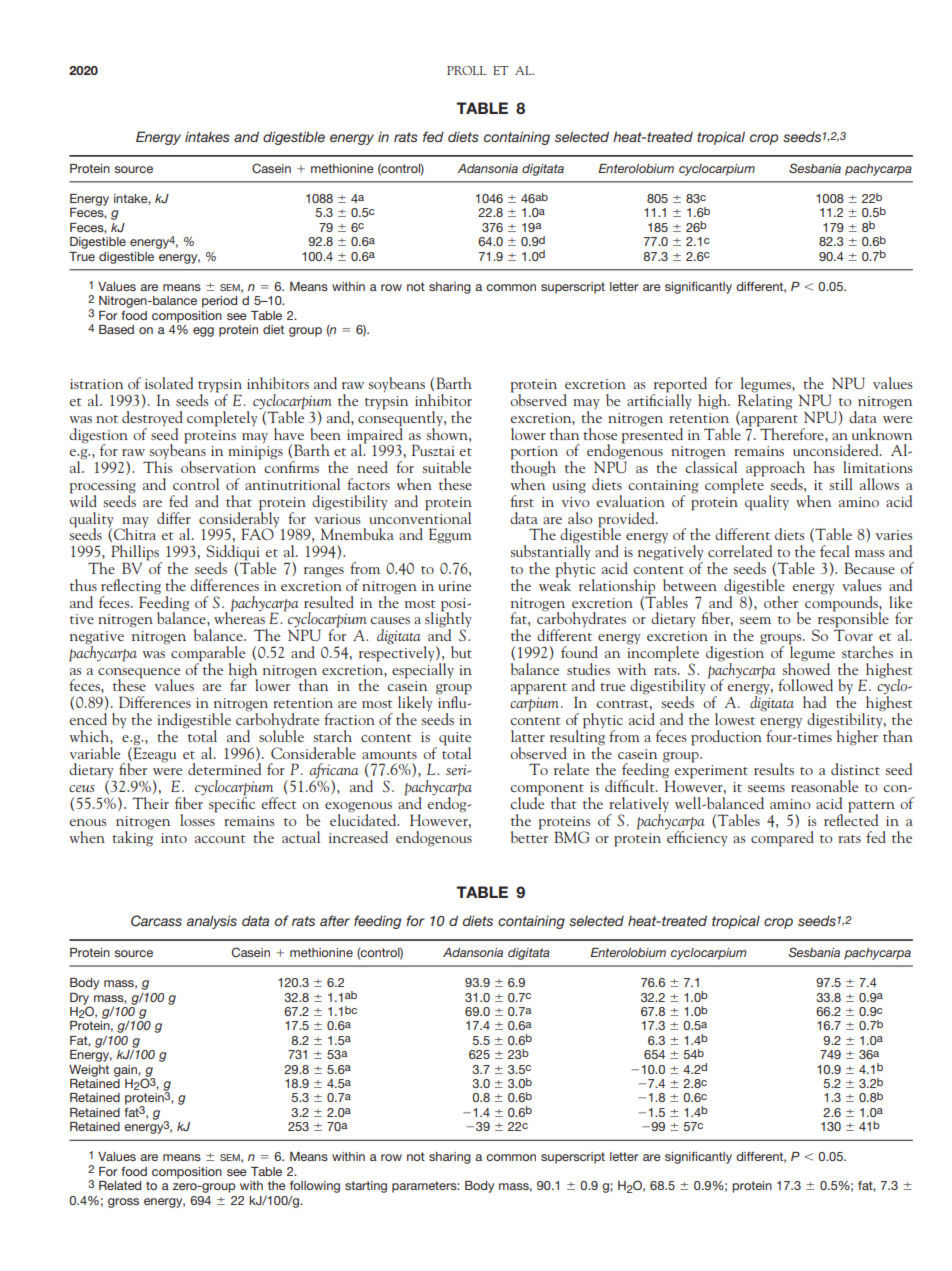 The image size is (952, 1271). Describe the element at coordinates (696, 837) in the screenshot. I see `efficiency` at that location.
